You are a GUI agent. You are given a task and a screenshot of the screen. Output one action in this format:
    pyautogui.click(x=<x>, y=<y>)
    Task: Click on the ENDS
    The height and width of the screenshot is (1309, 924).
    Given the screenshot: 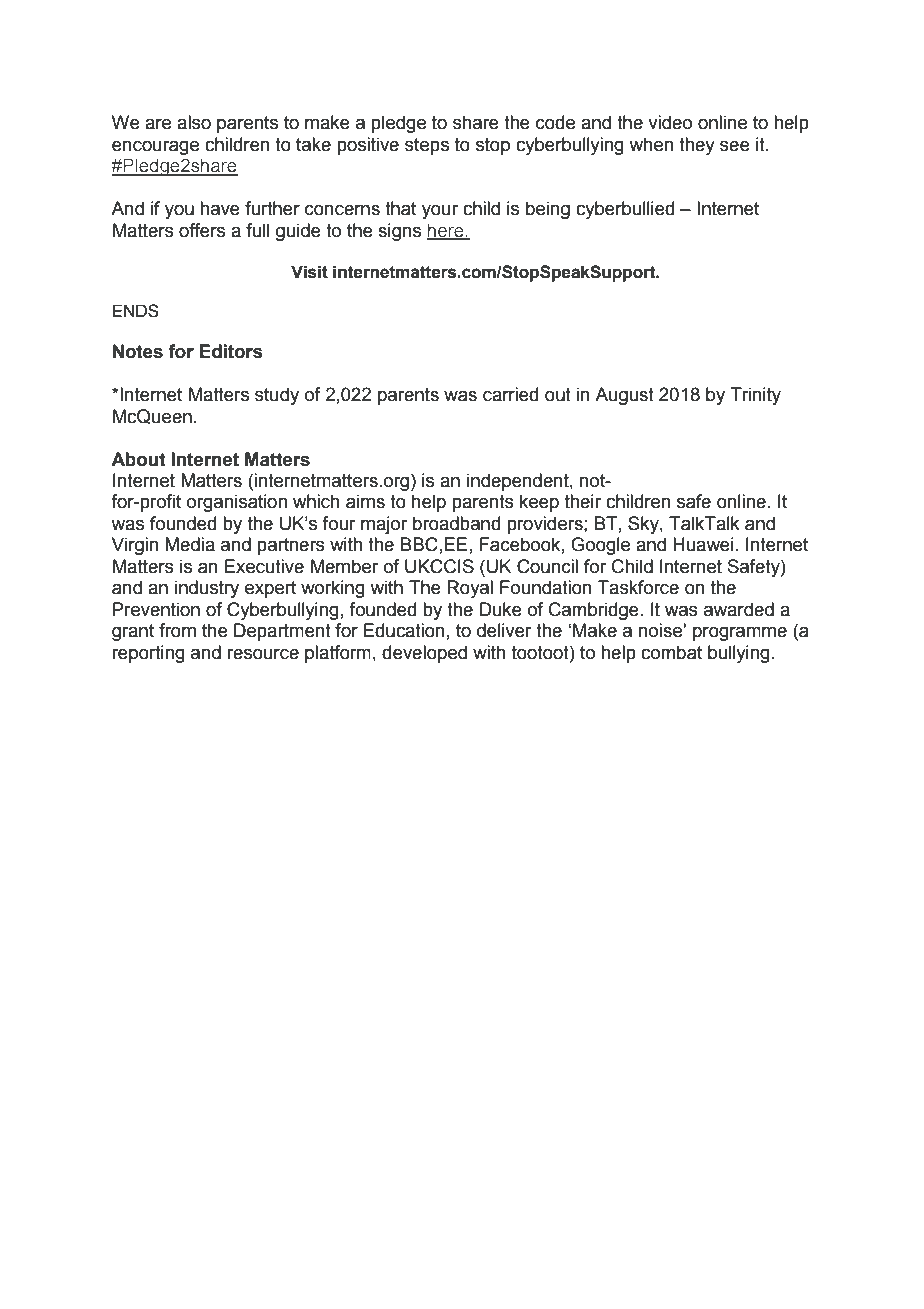 What is the action you would take?
    pyautogui.click(x=136, y=311)
